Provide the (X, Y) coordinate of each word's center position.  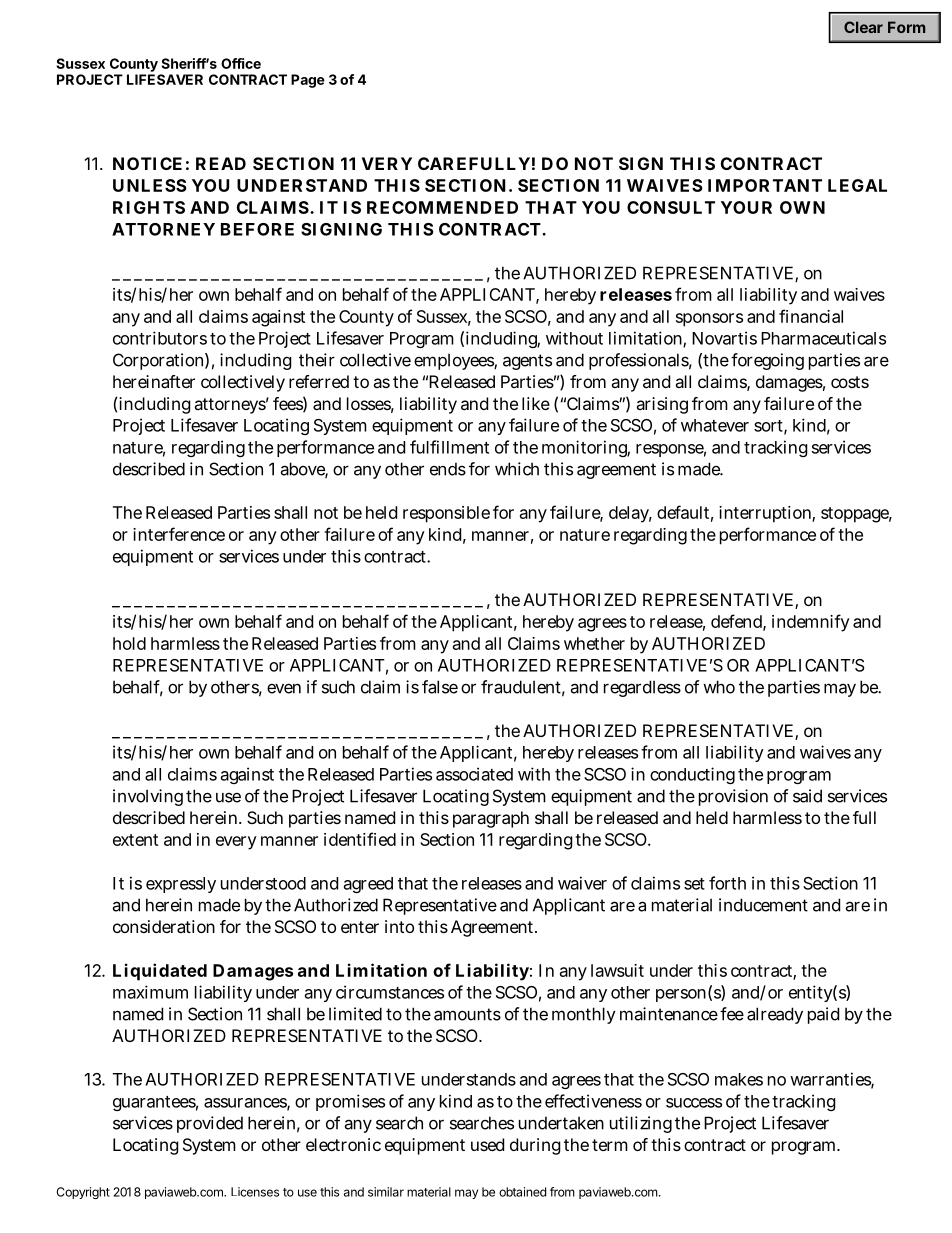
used (487, 1144)
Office (241, 63)
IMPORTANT (765, 185)
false (440, 687)
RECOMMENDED (442, 207)
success (694, 1103)
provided (210, 1124)
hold (129, 643)
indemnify (811, 623)
